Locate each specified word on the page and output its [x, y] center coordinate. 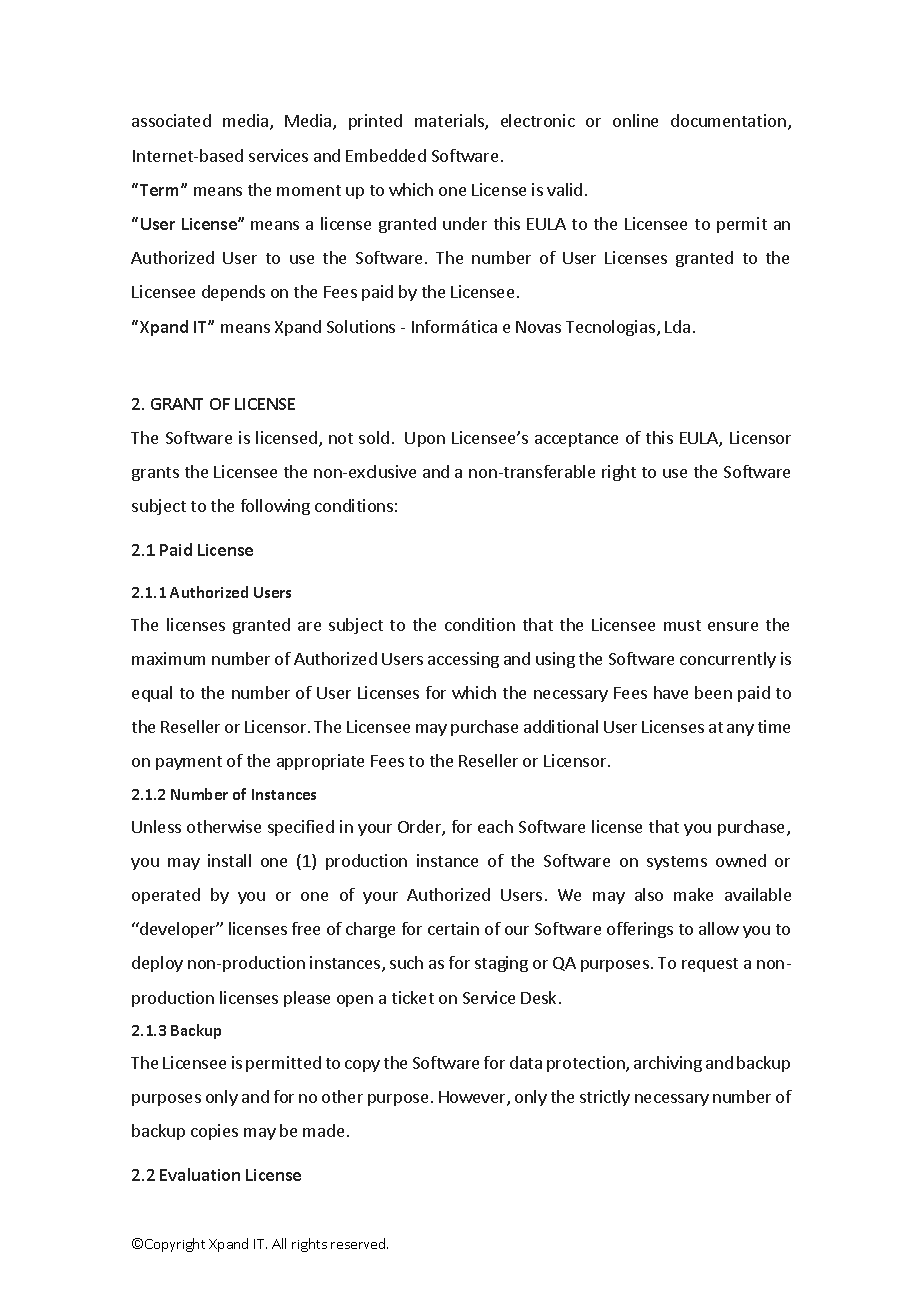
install [229, 860]
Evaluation [200, 1174]
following [275, 507]
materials [450, 122]
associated [171, 120]
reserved [359, 1243]
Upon [425, 439]
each [495, 826]
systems [677, 863]
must [682, 625]
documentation [728, 120]
